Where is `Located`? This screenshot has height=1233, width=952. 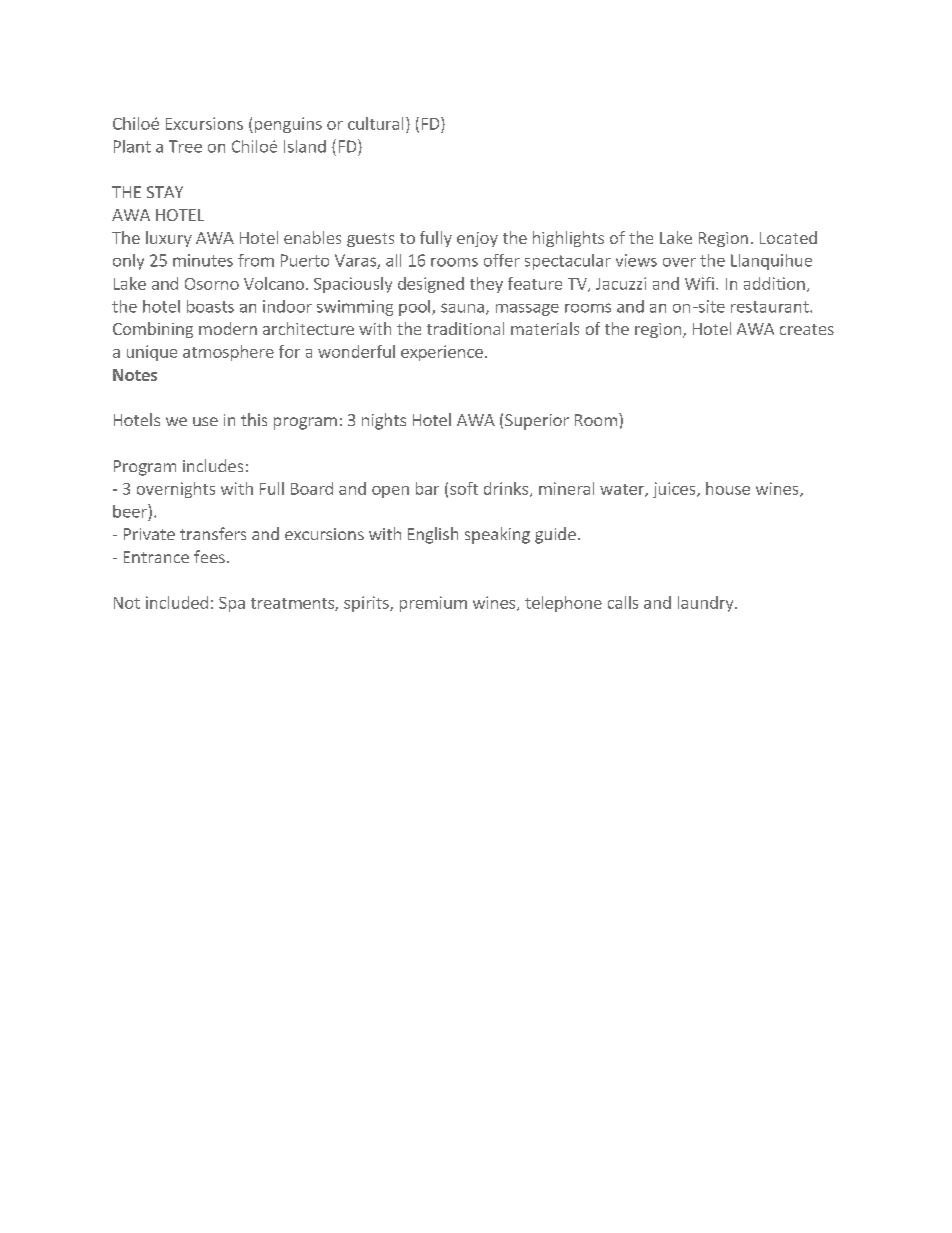
Located is located at coordinates (788, 237).
